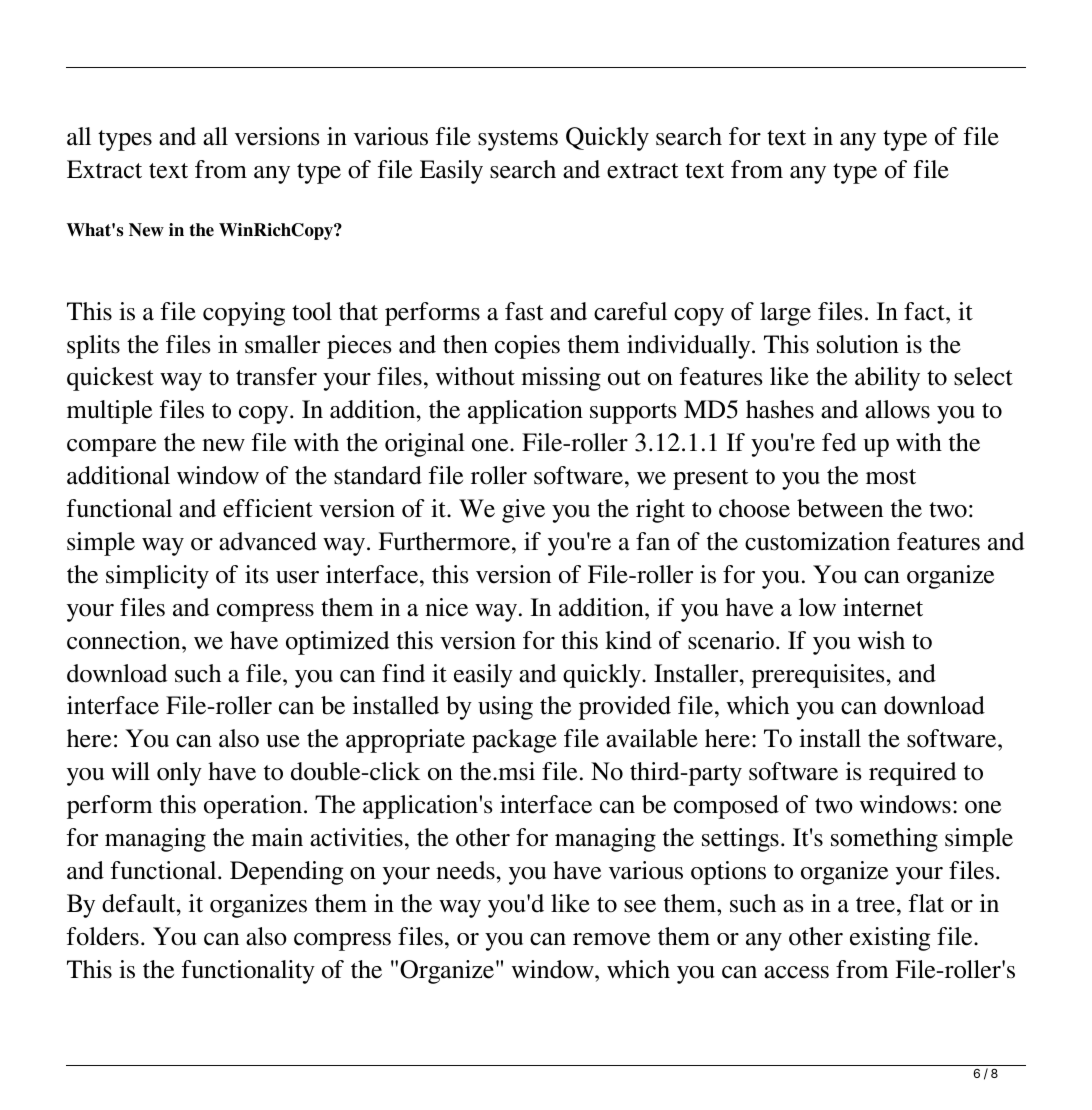  I want to click on fact, so click(925, 311).
